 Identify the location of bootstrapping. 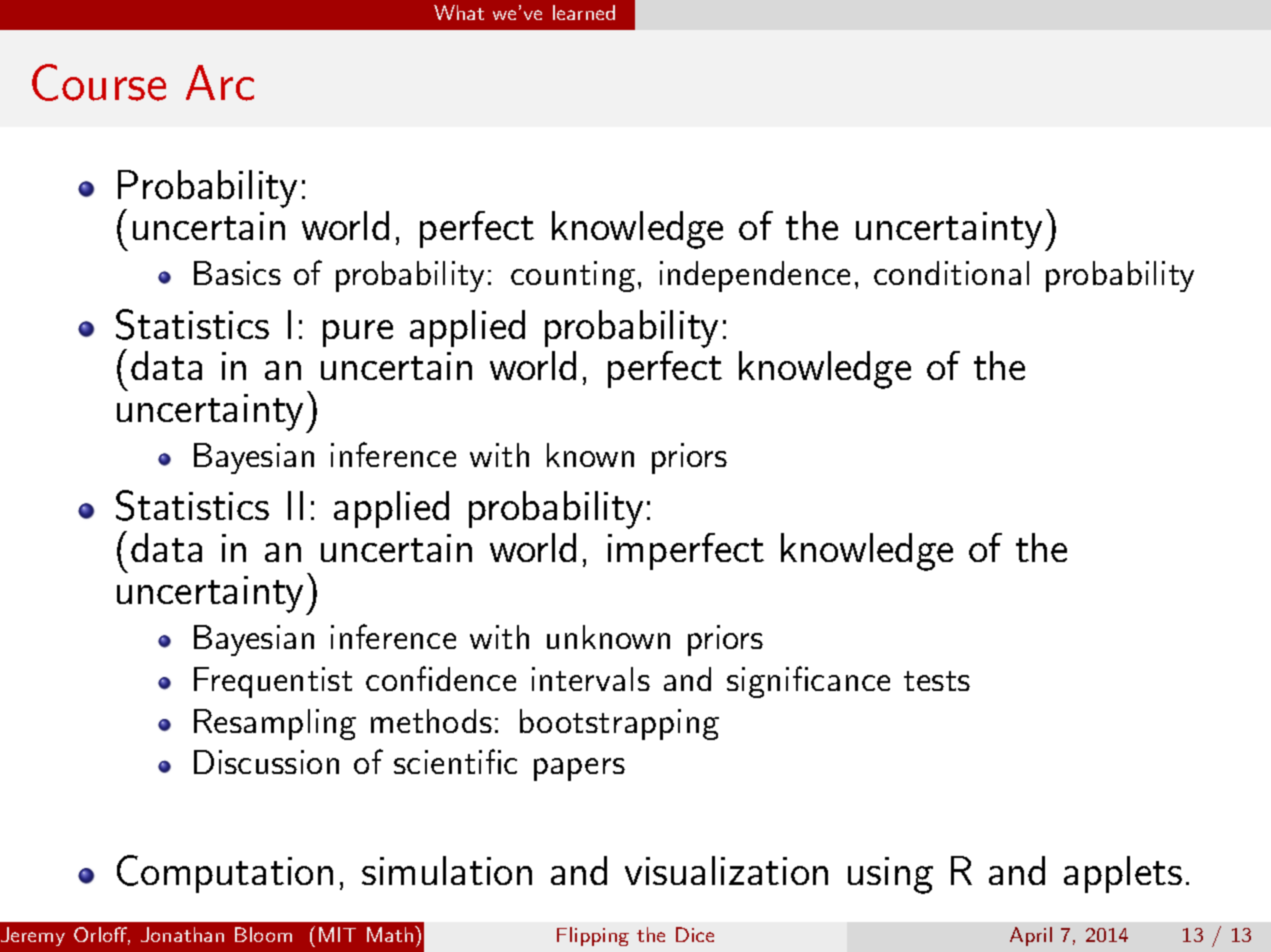
(619, 724).
